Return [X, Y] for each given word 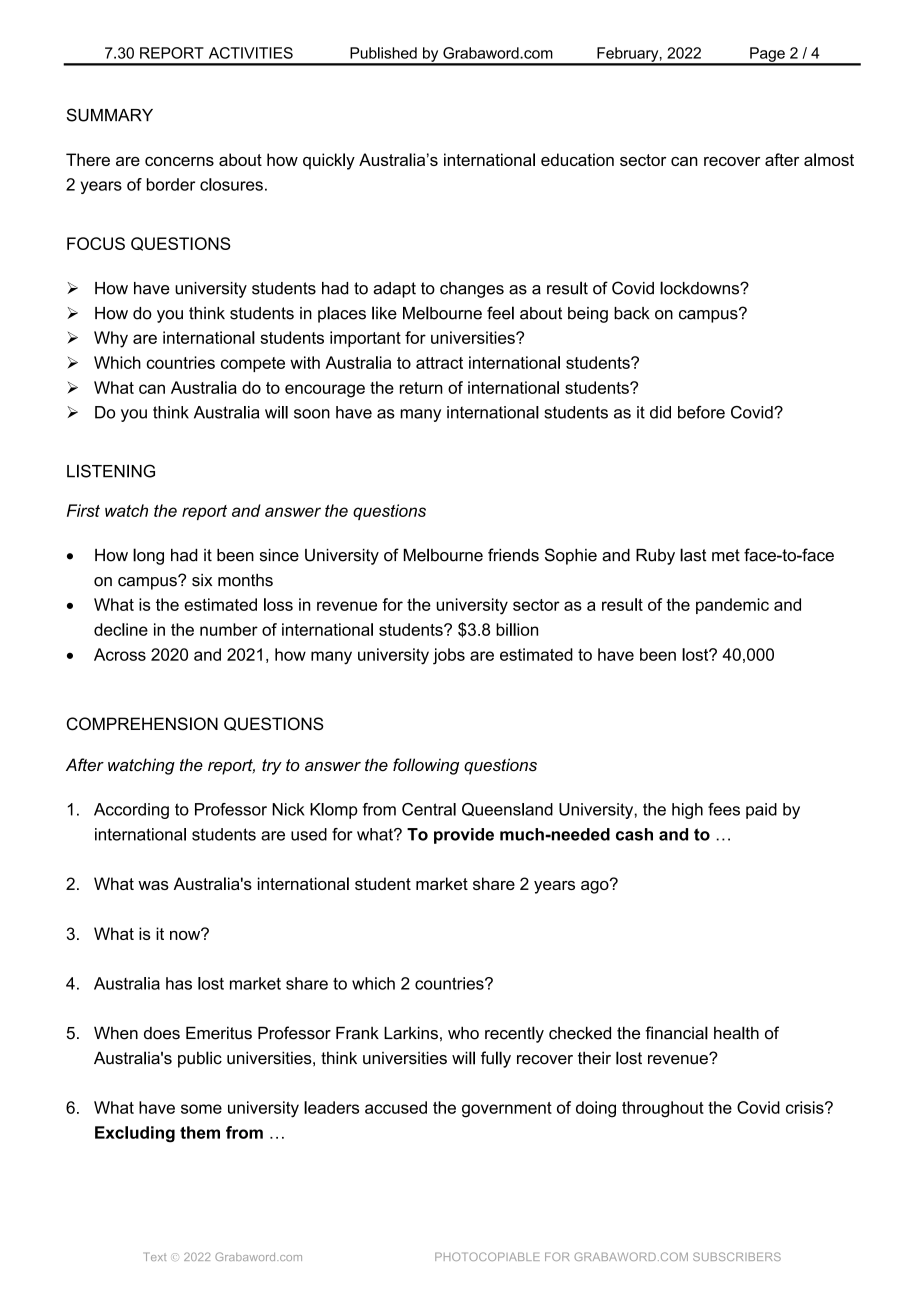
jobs [449, 656]
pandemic [732, 606]
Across [120, 654]
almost [829, 159]
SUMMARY [110, 115]
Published [383, 53]
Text [155, 1256]
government [507, 1110]
